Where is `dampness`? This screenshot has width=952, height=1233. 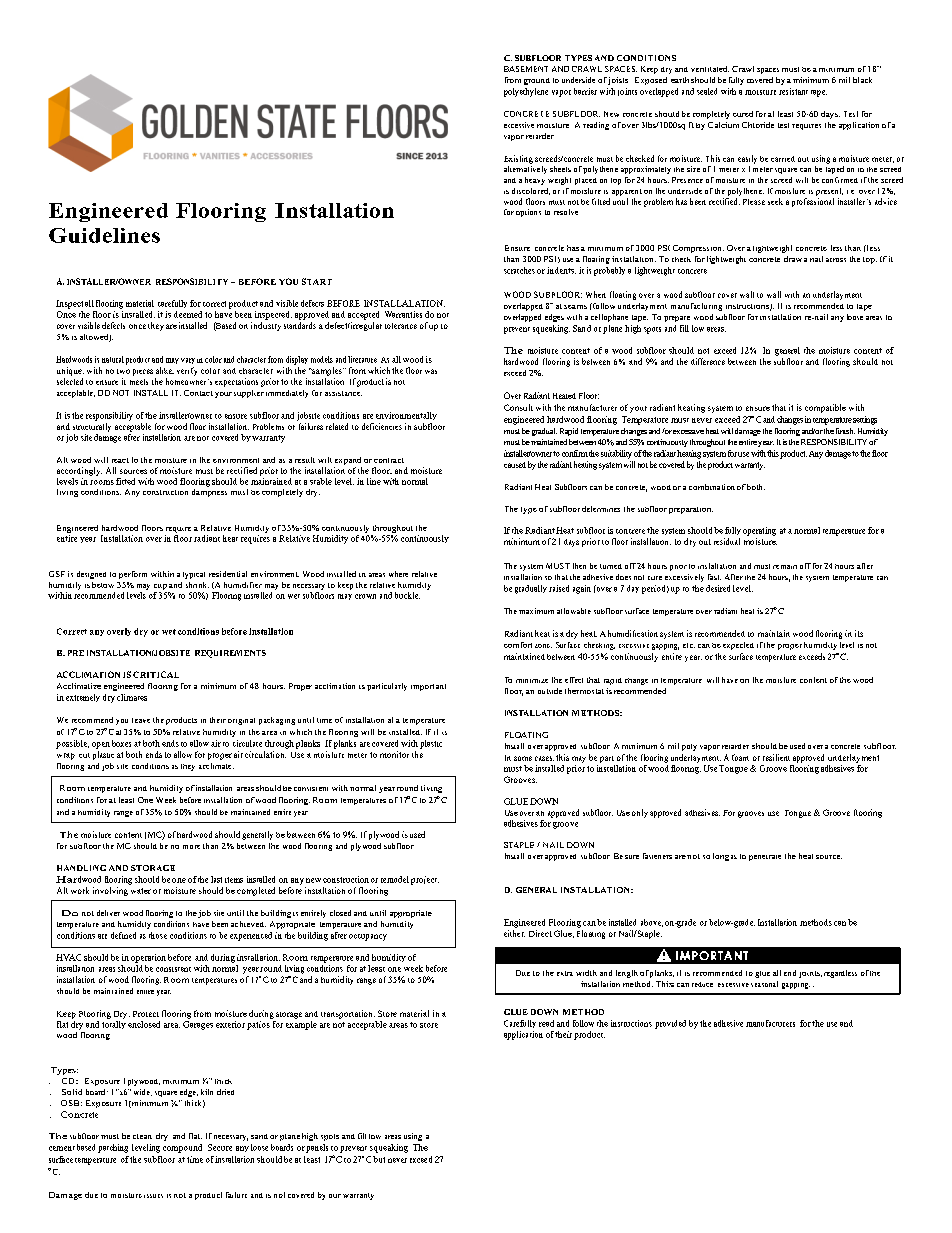 dampness is located at coordinates (209, 491).
